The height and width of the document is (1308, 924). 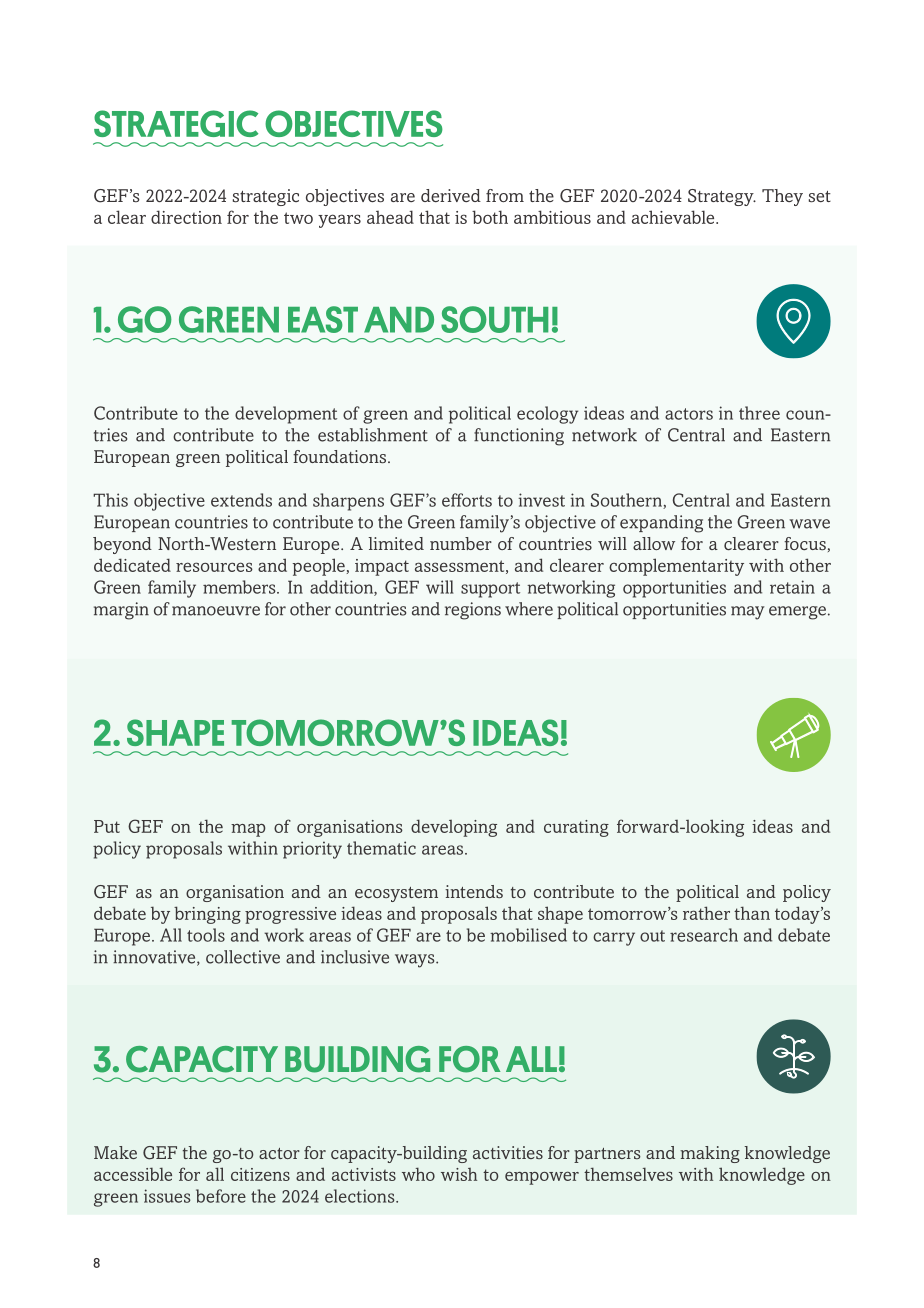 What do you see at coordinates (186, 217) in the document?
I see `direction` at bounding box center [186, 217].
